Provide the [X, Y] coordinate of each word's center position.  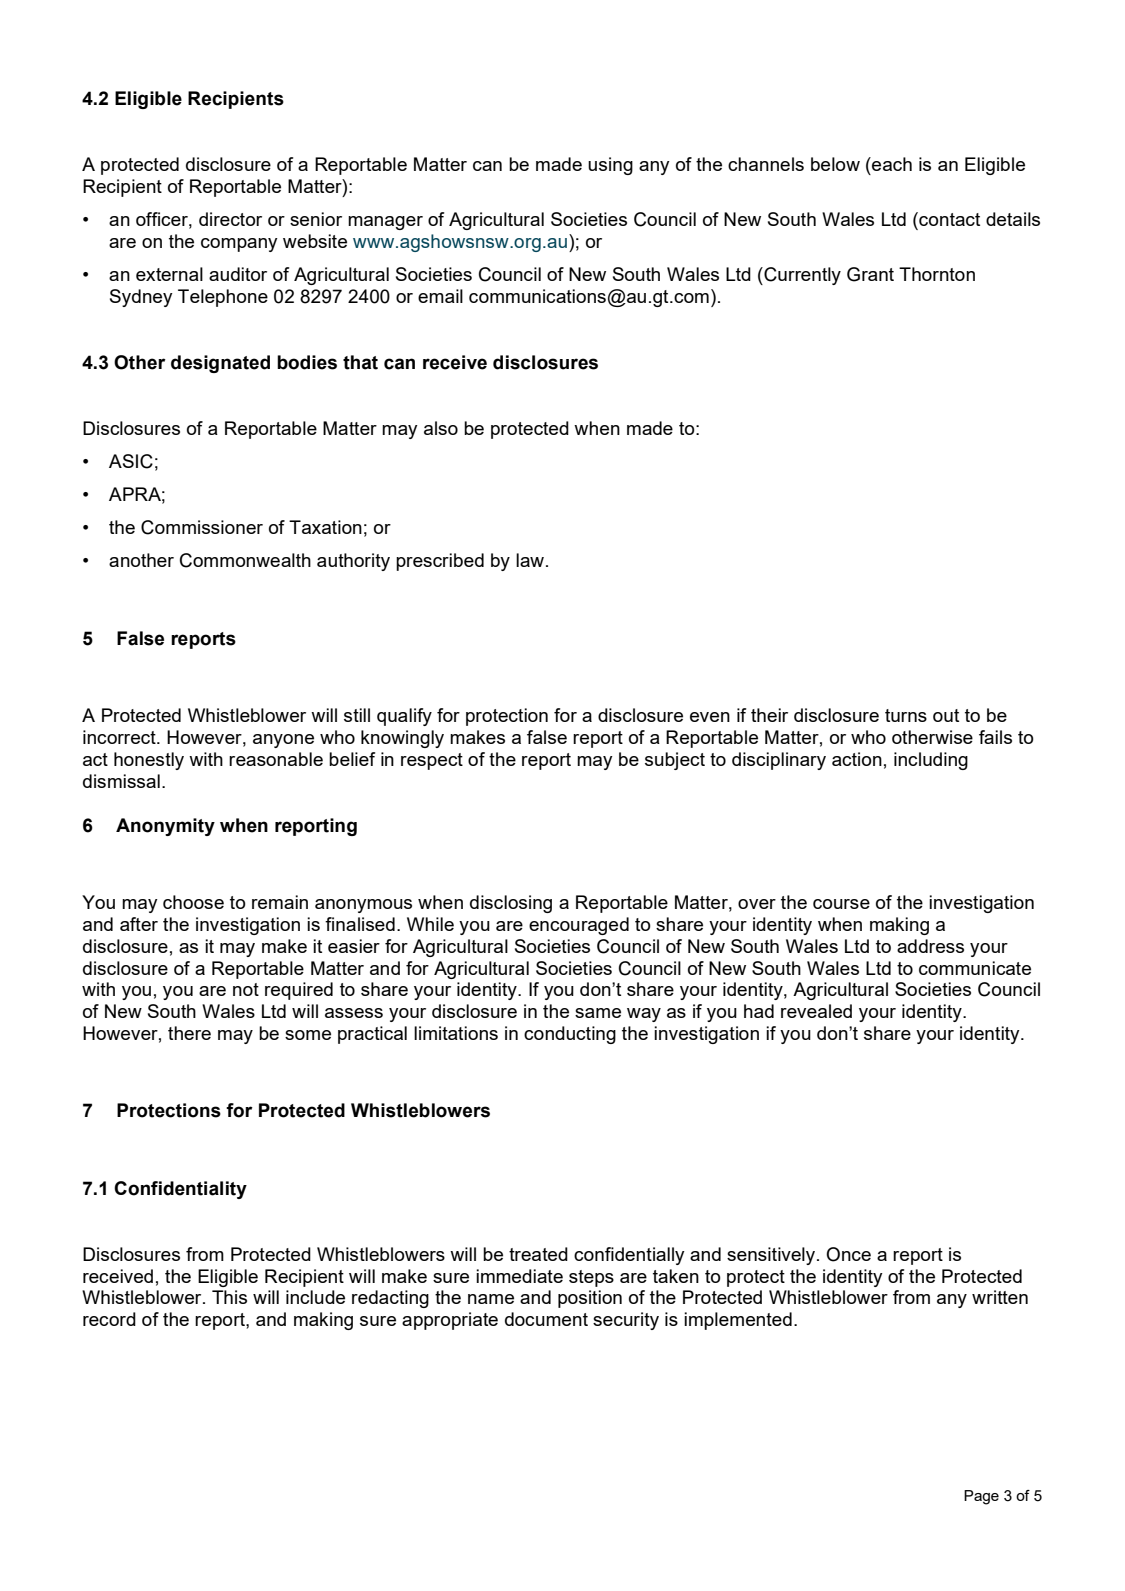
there [189, 1033]
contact [948, 219]
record [109, 1319]
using [610, 166]
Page [981, 1497]
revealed [816, 1011]
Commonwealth [245, 560]
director [230, 219]
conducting [570, 1035]
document [546, 1319]
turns [906, 715]
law [530, 560]
